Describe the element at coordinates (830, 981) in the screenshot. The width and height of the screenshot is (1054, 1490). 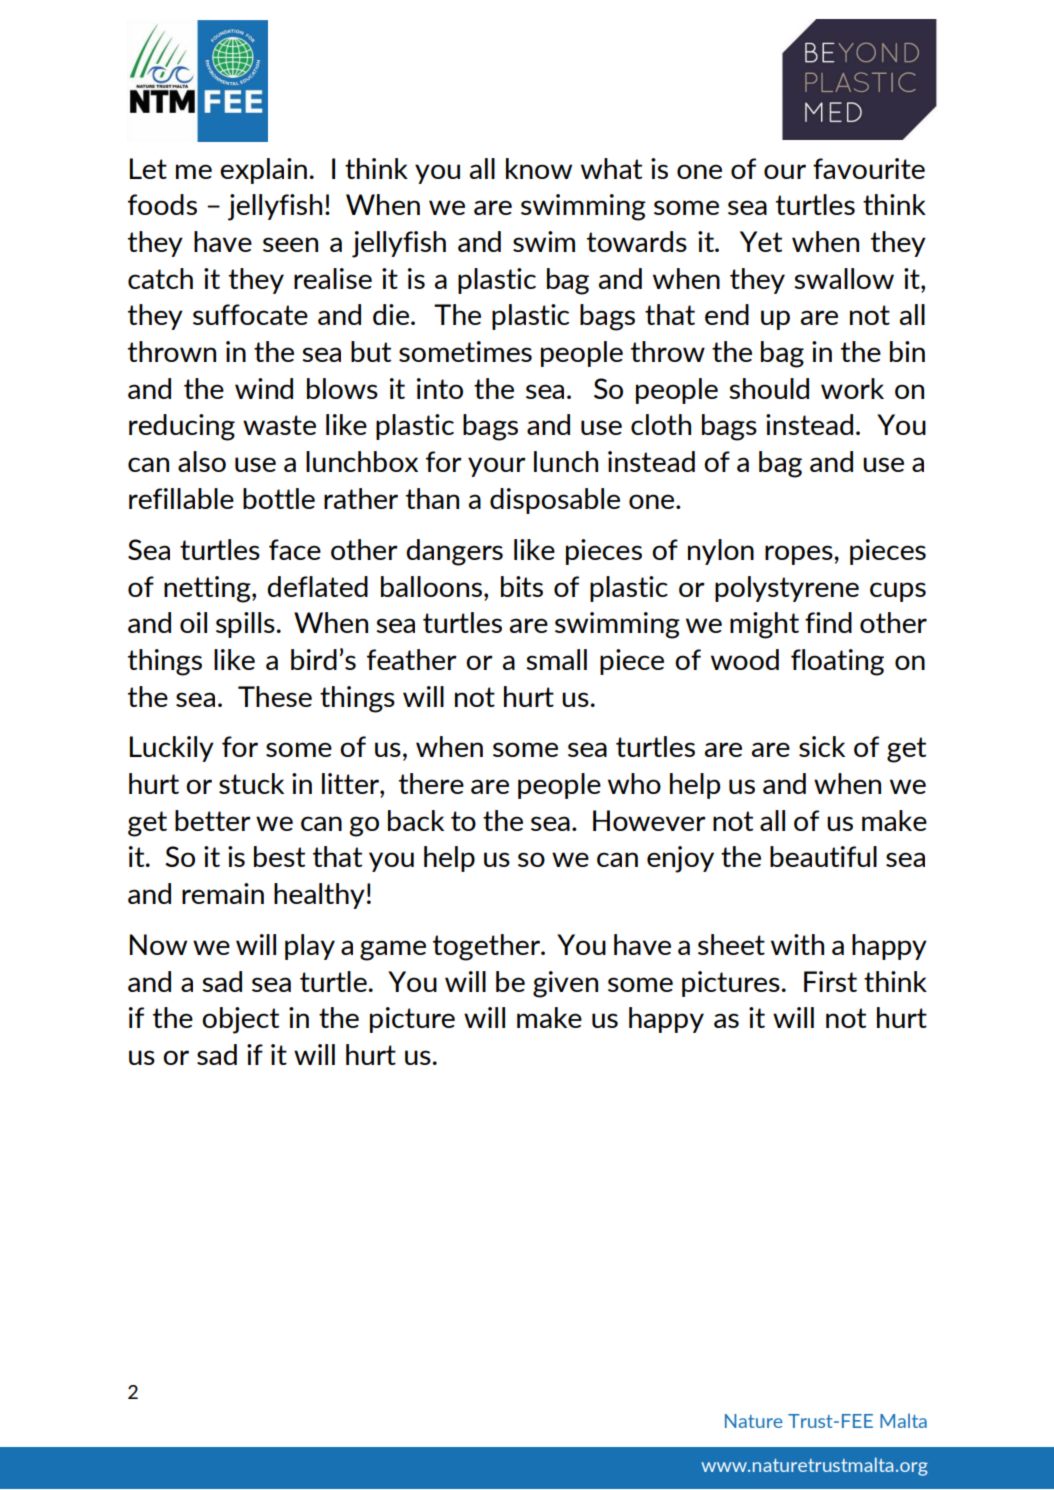
I see `First` at that location.
